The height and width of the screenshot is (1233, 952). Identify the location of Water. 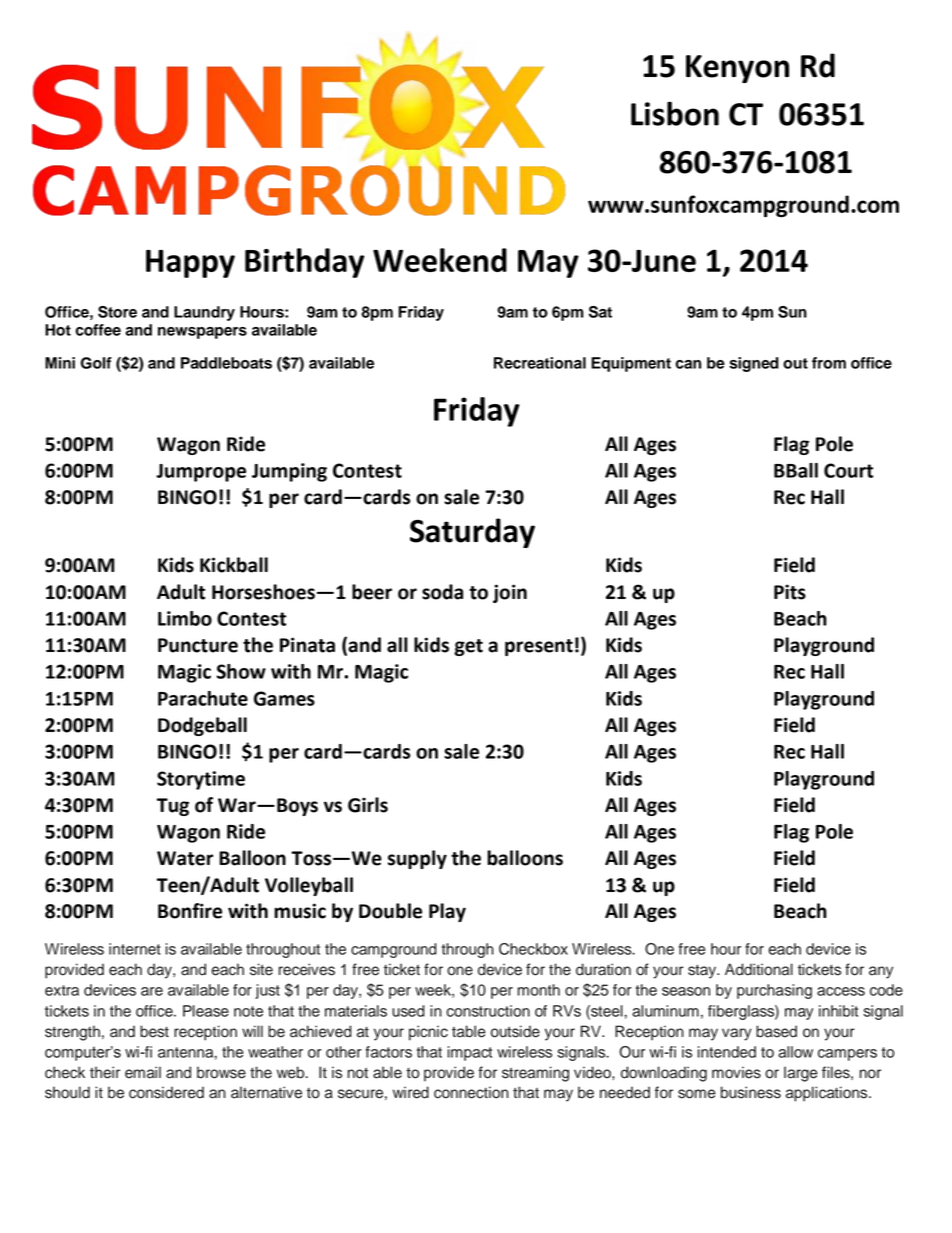
(185, 858).
